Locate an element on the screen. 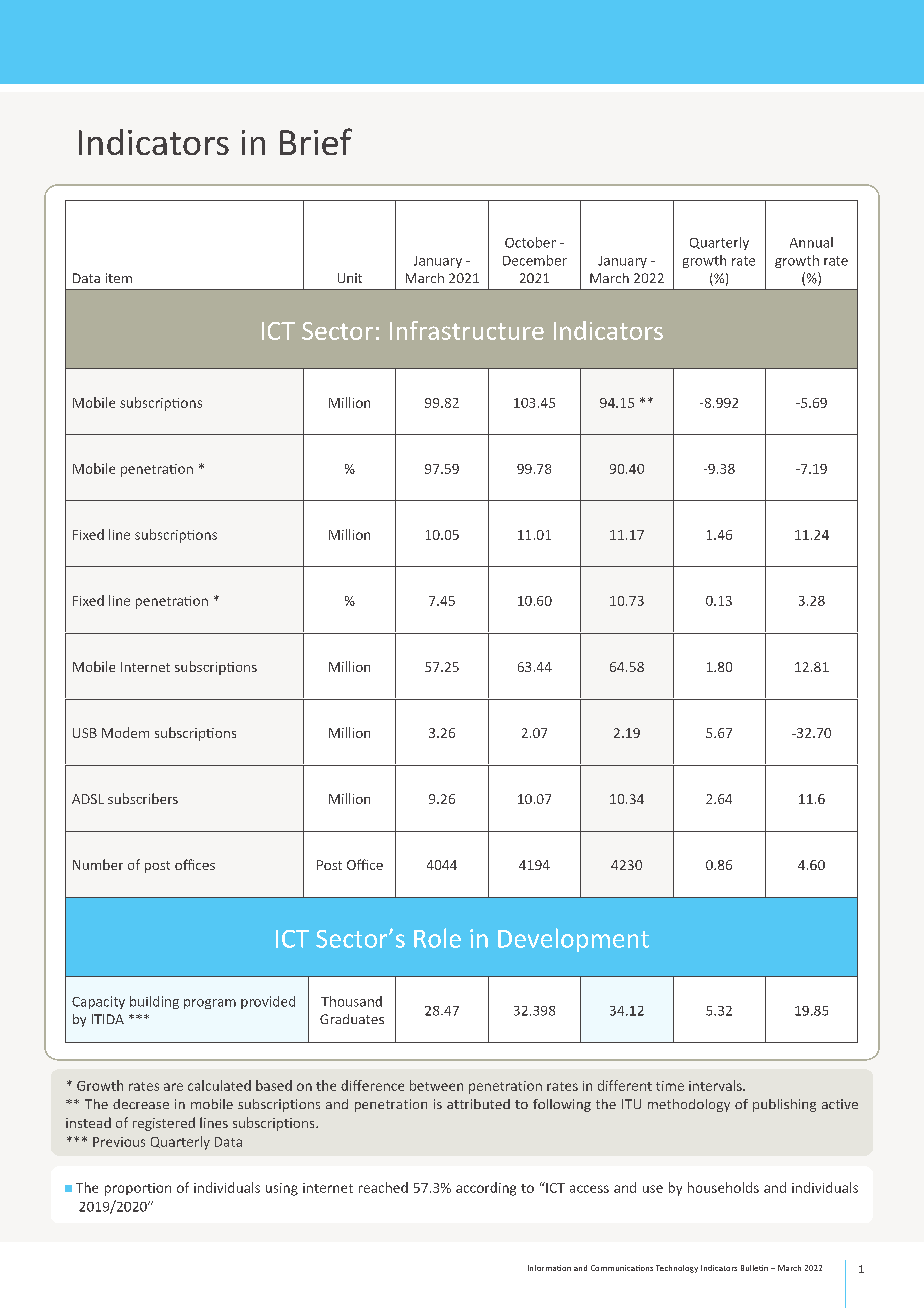 The image size is (924, 1308). Role is located at coordinates (437, 938).
